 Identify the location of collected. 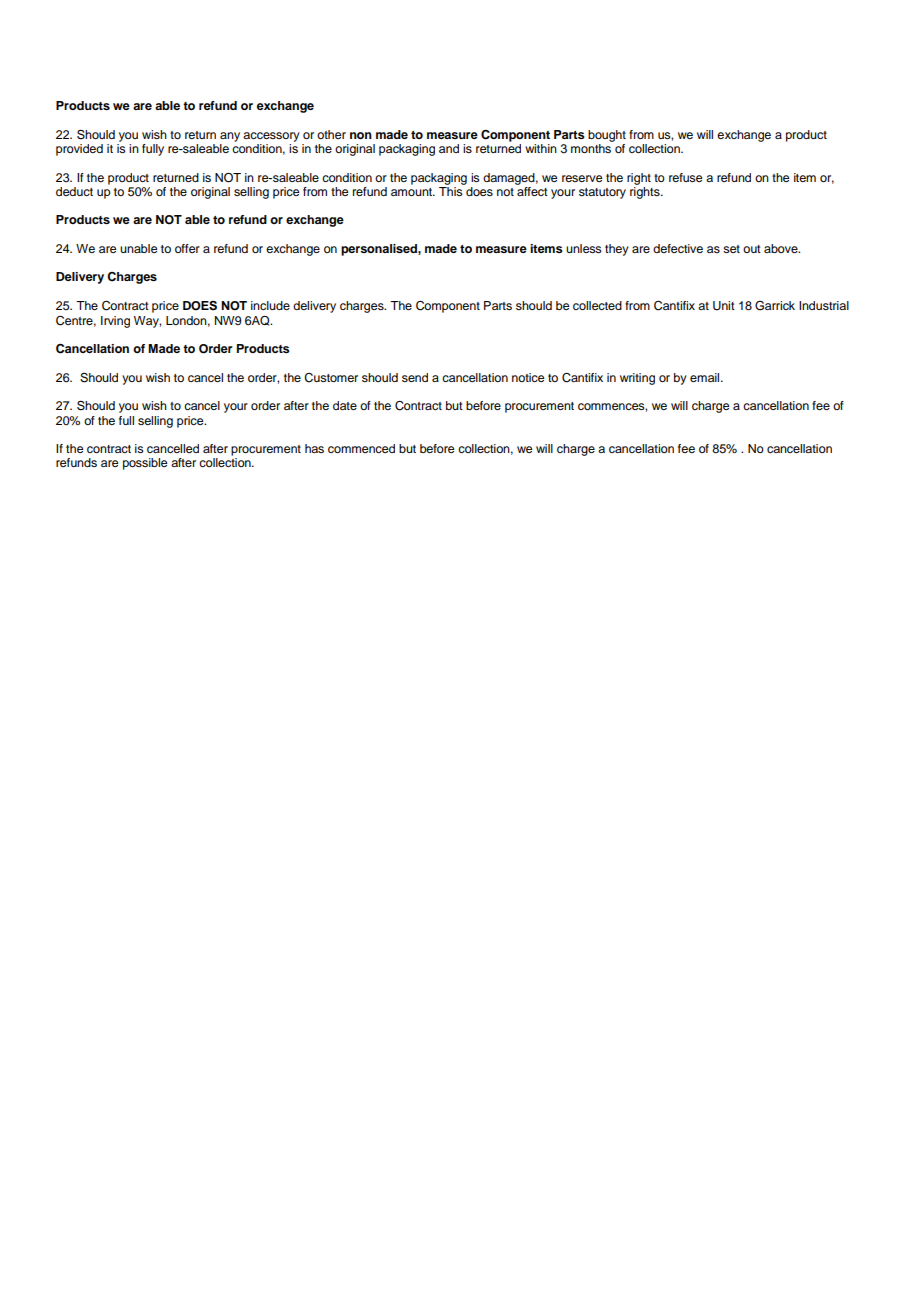
(597, 305).
